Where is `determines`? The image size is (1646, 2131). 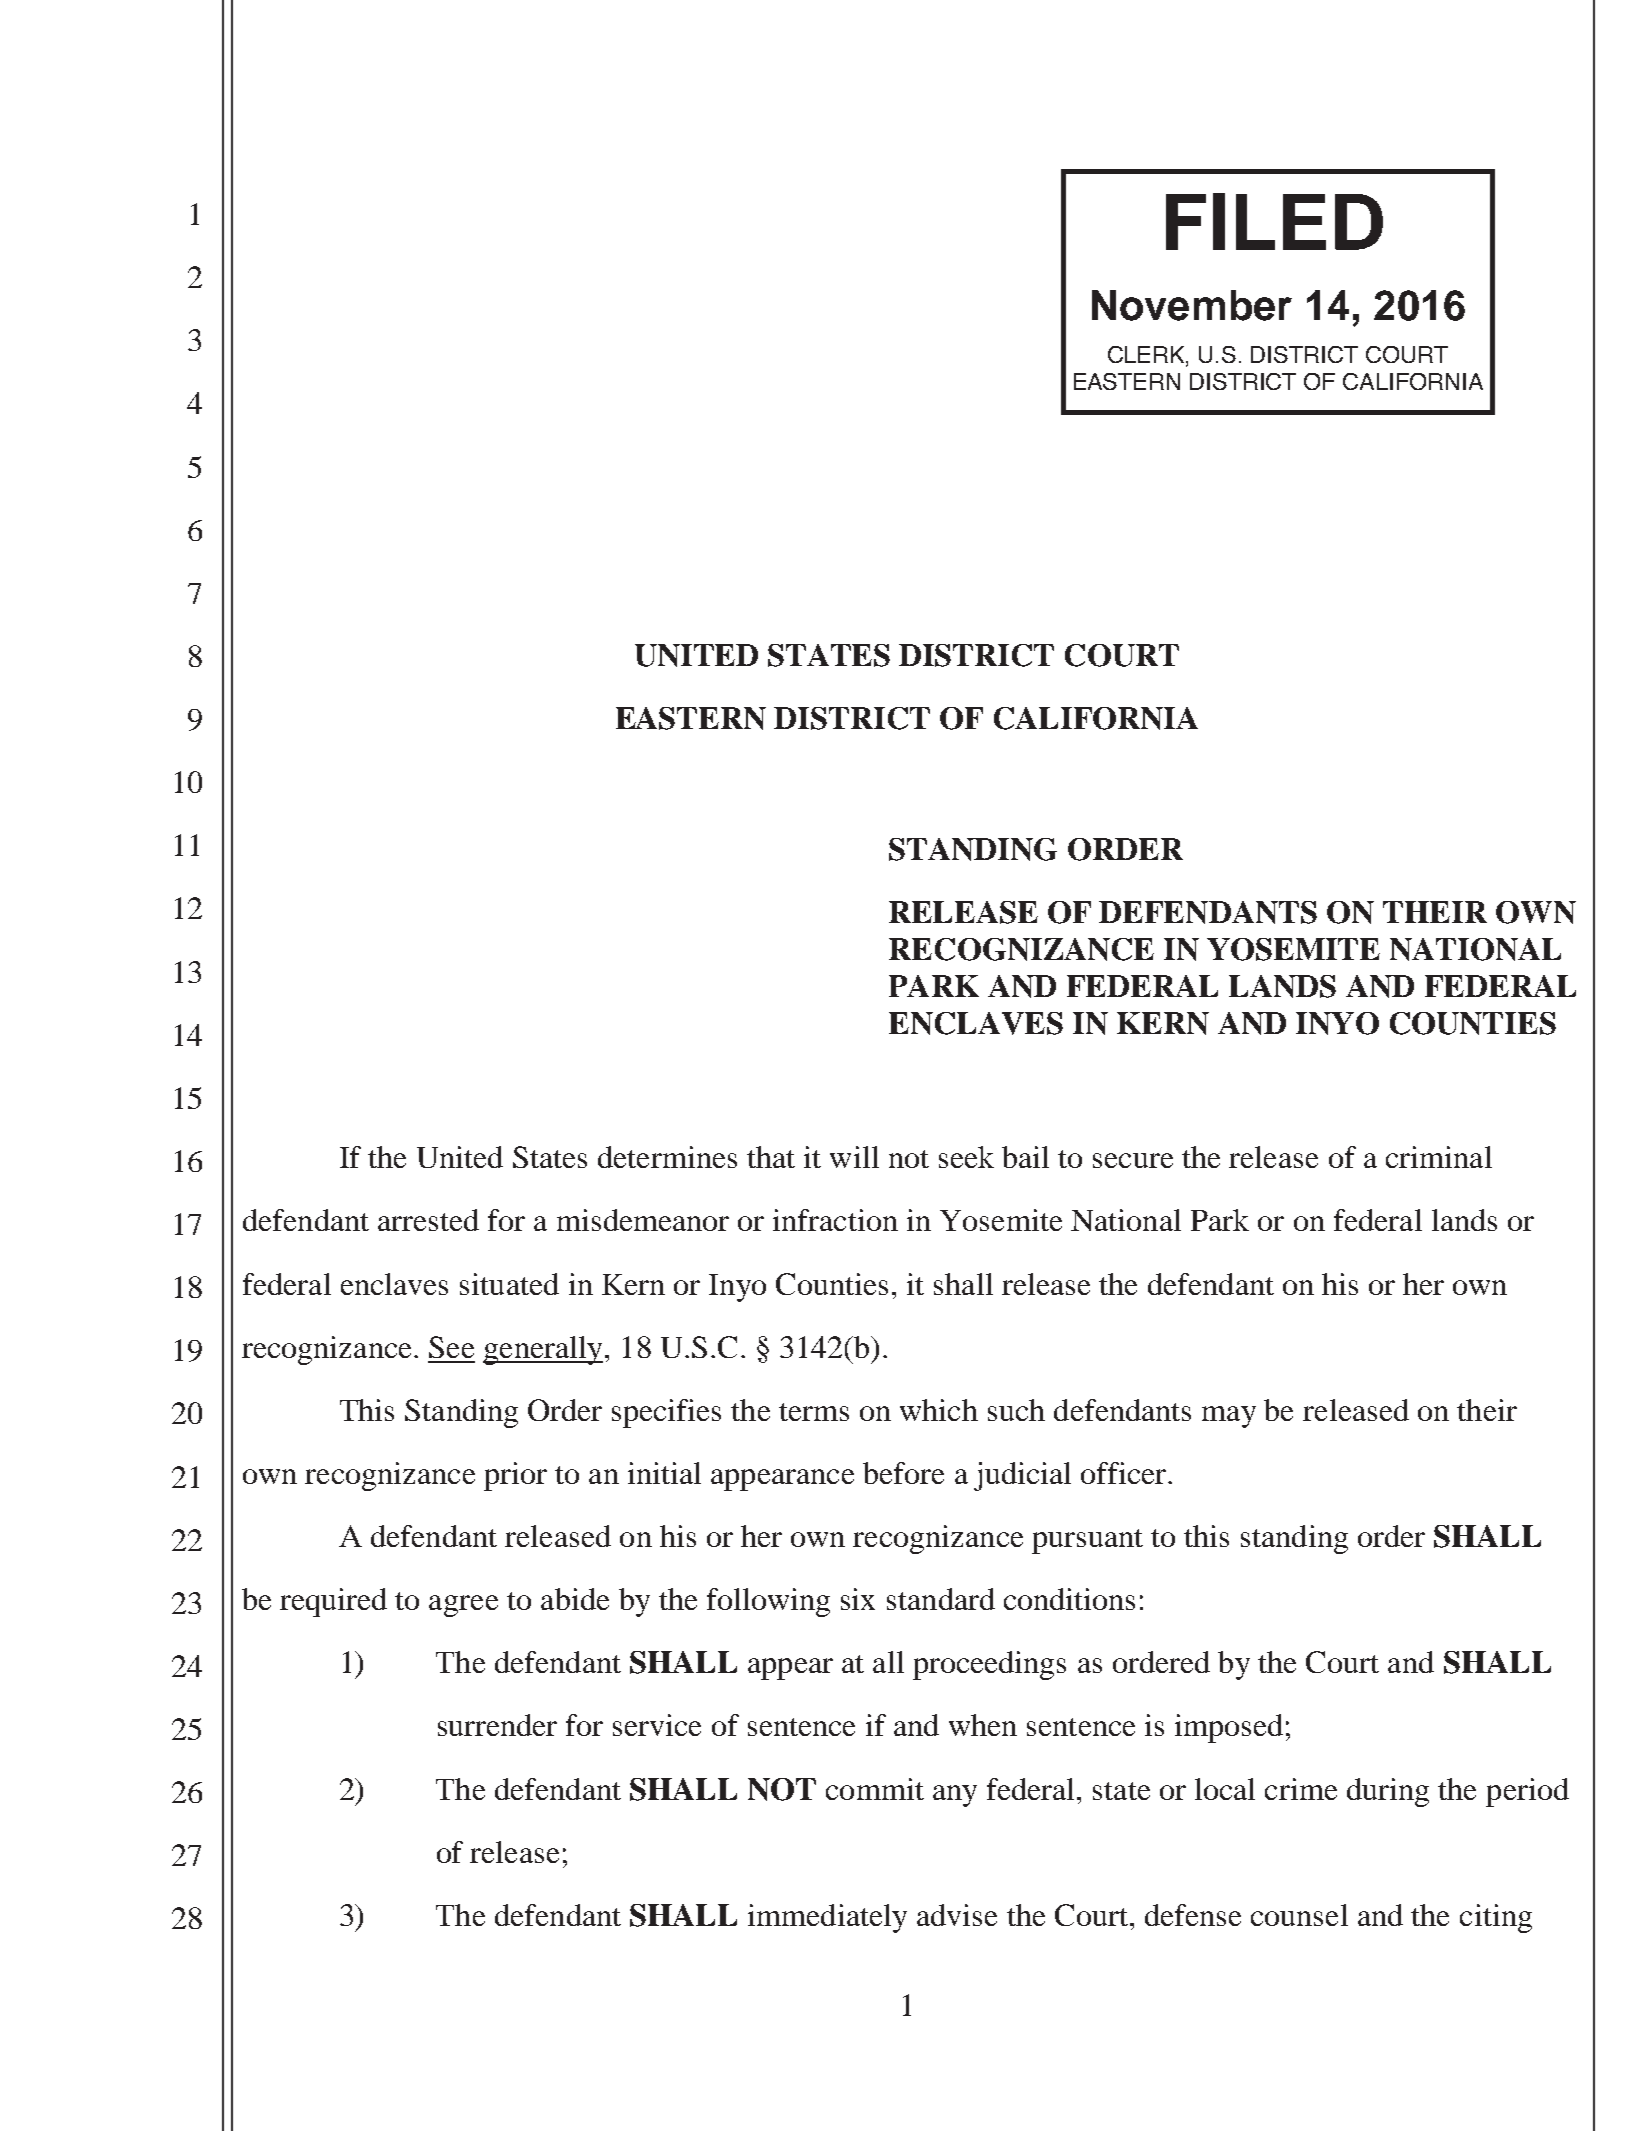
determines is located at coordinates (667, 1157).
